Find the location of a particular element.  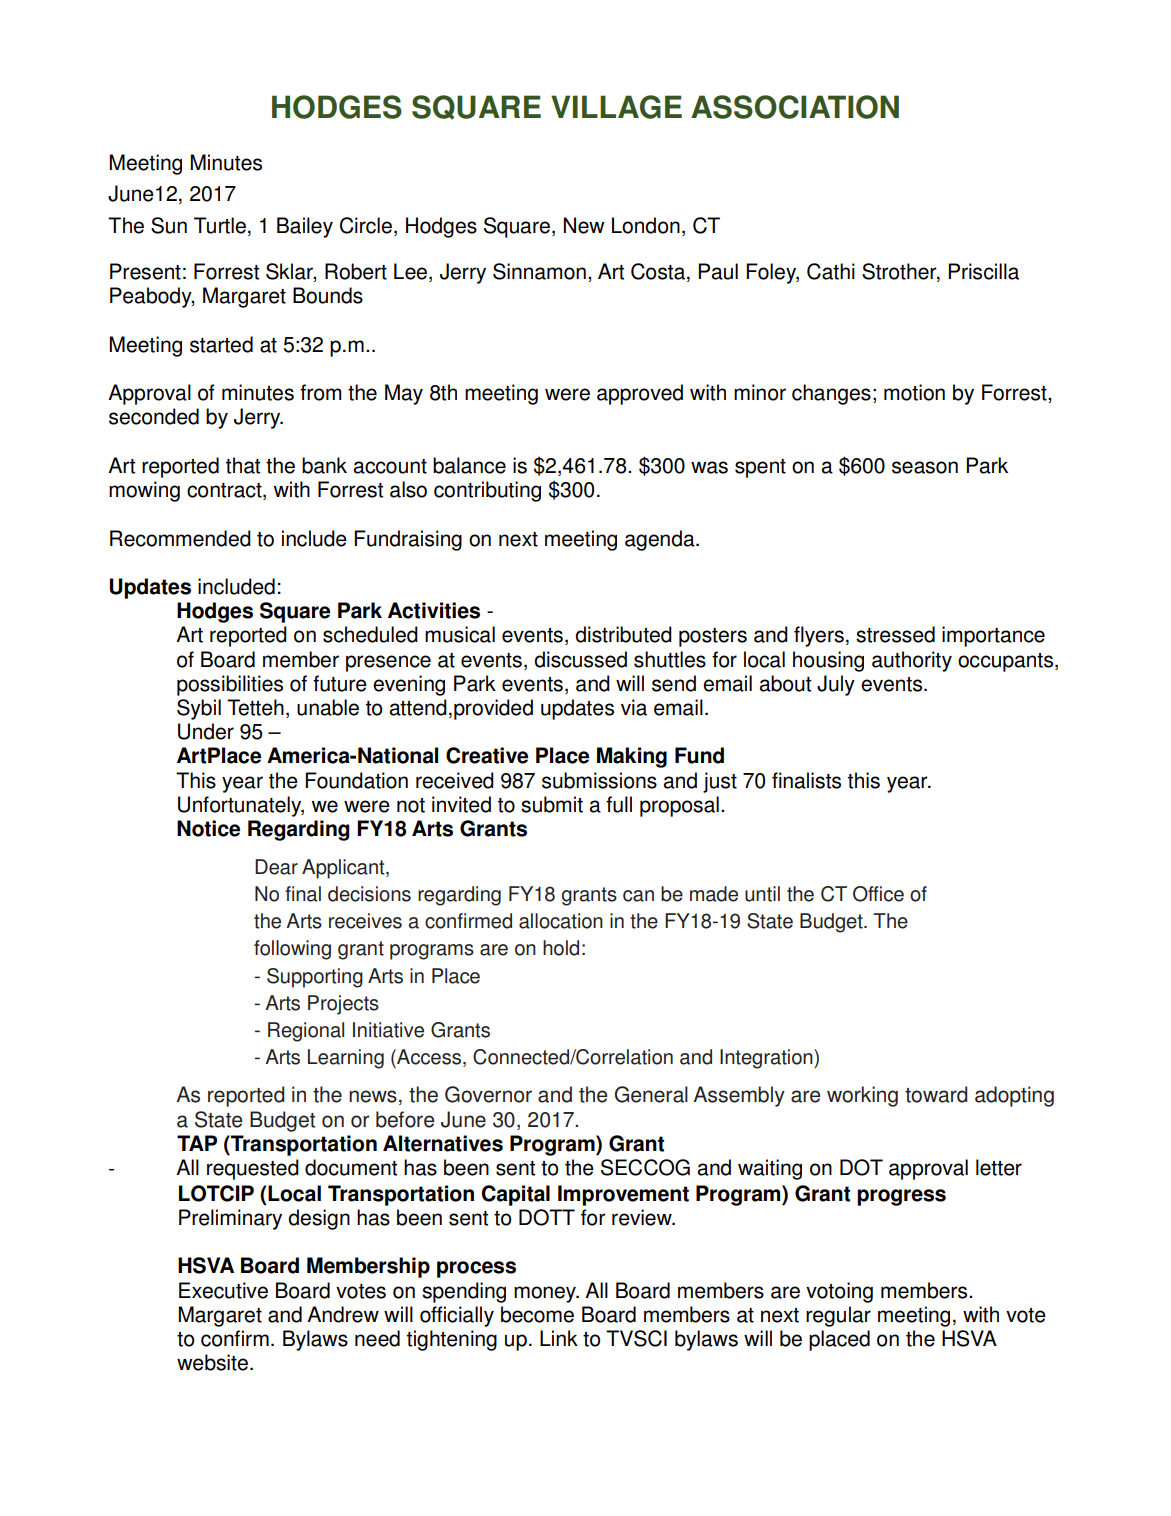

Under is located at coordinates (206, 731).
